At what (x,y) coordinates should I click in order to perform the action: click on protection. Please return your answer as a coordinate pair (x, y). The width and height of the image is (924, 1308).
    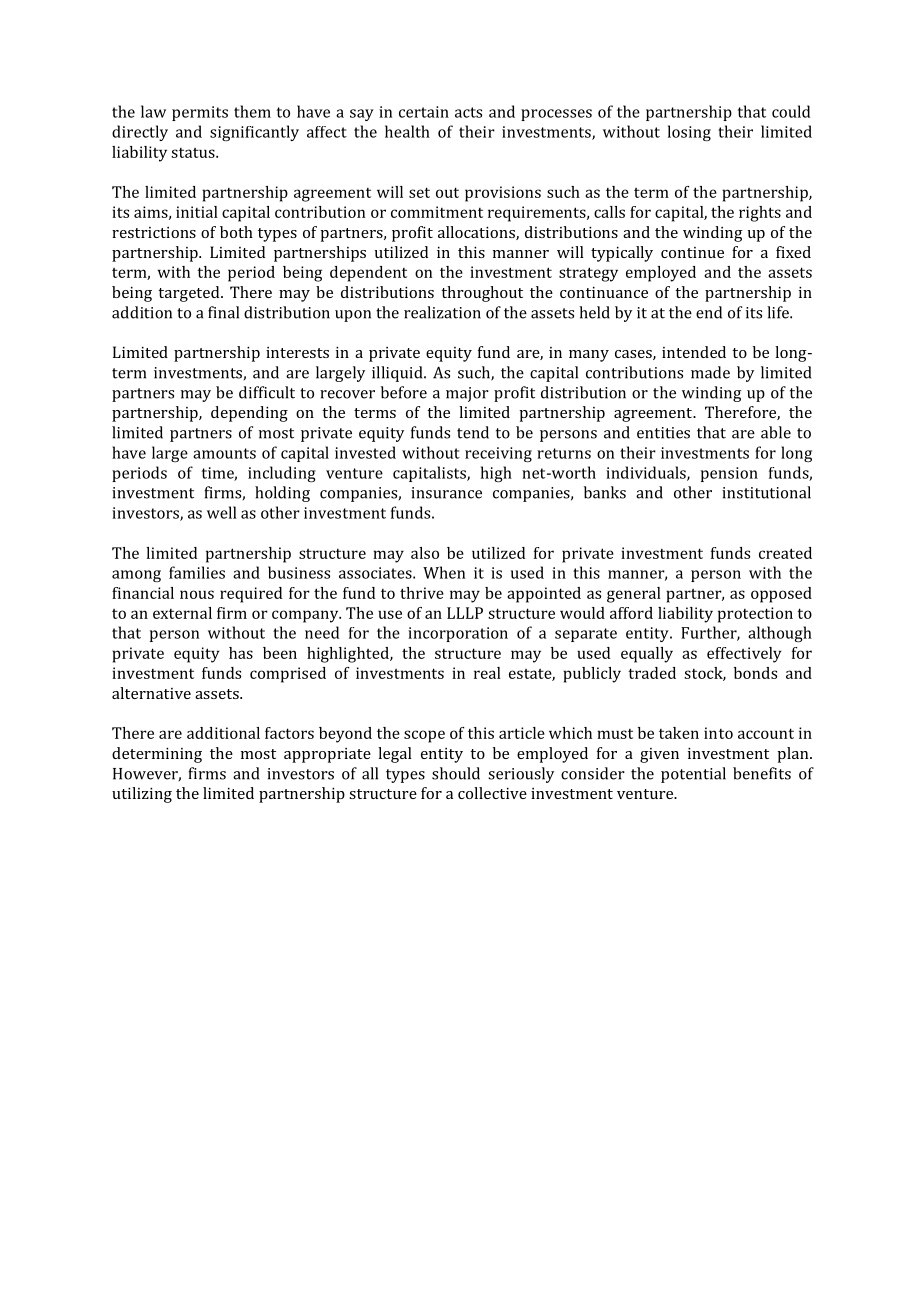
    Looking at the image, I should click on (755, 615).
